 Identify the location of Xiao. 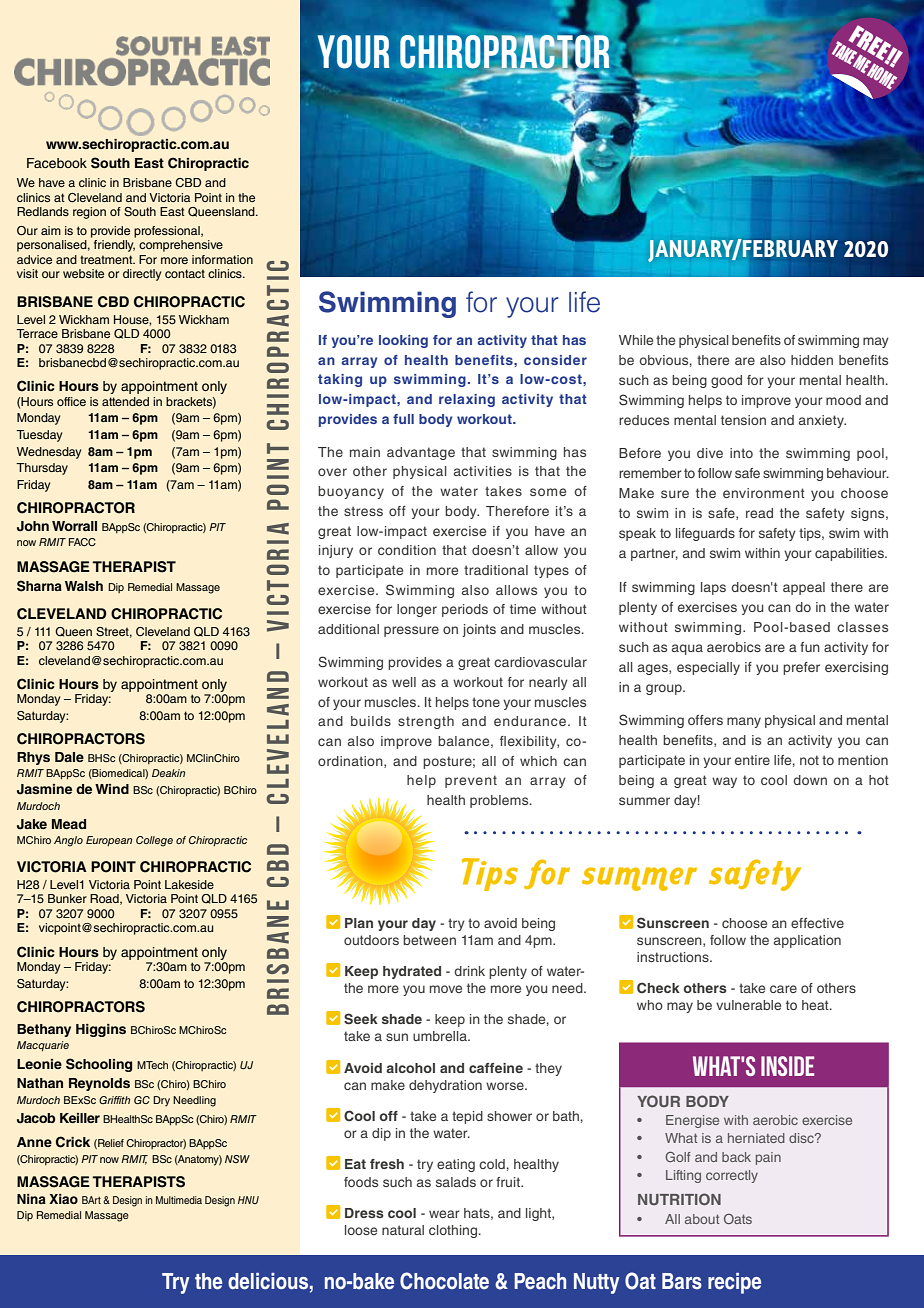
(63, 1199).
